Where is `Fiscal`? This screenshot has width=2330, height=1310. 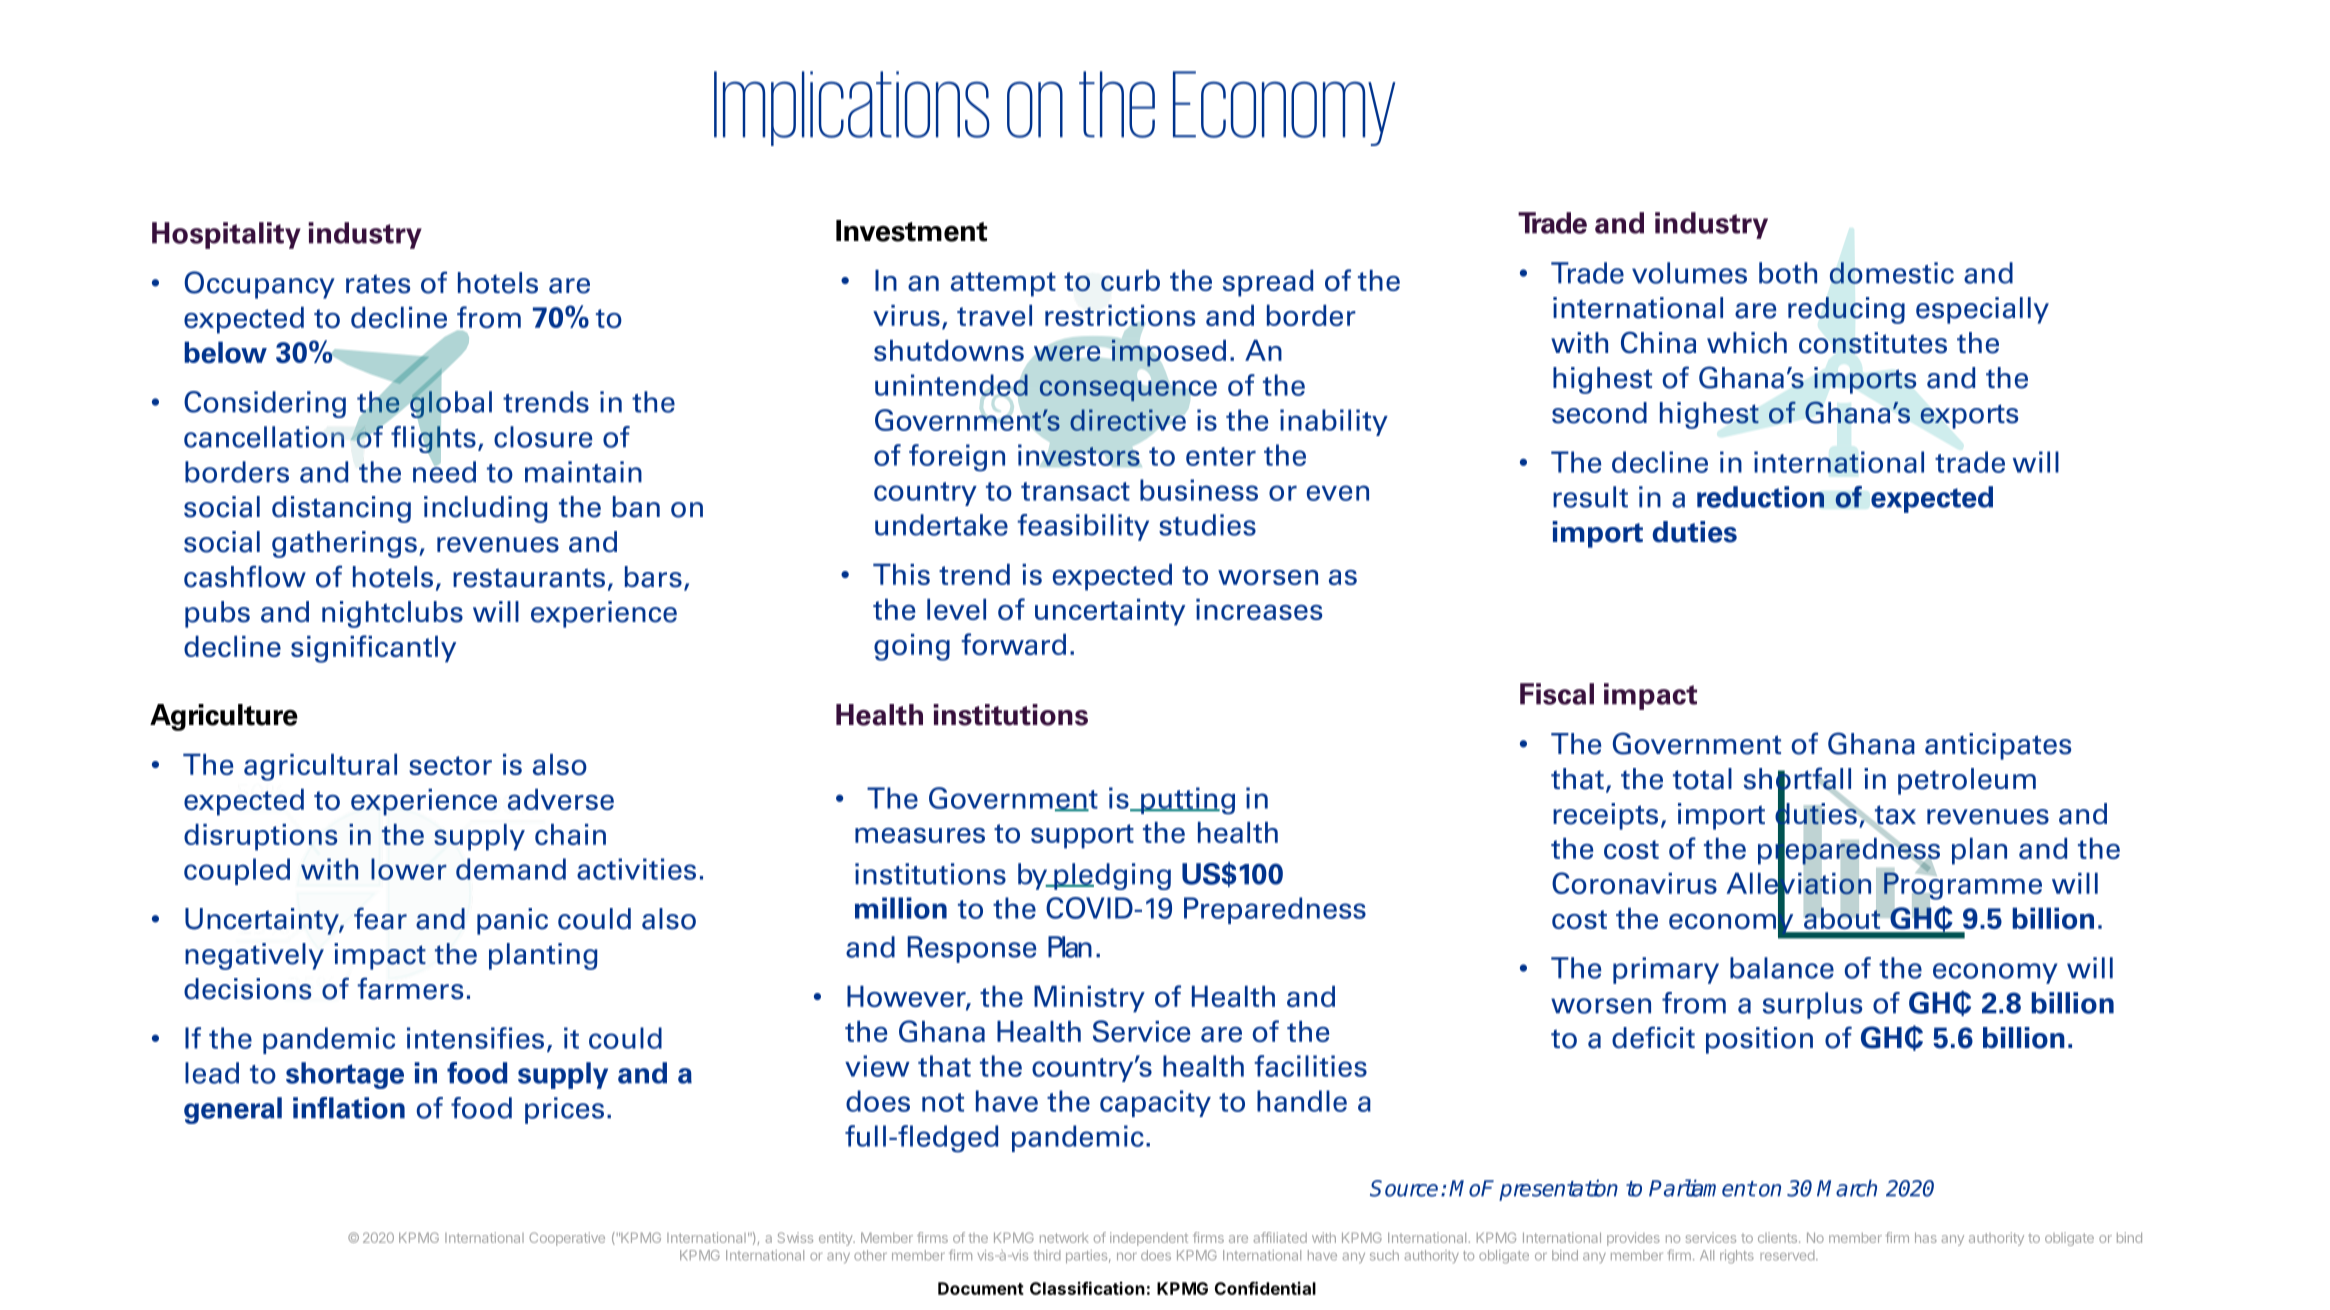
Fiscal is located at coordinates (1557, 694).
